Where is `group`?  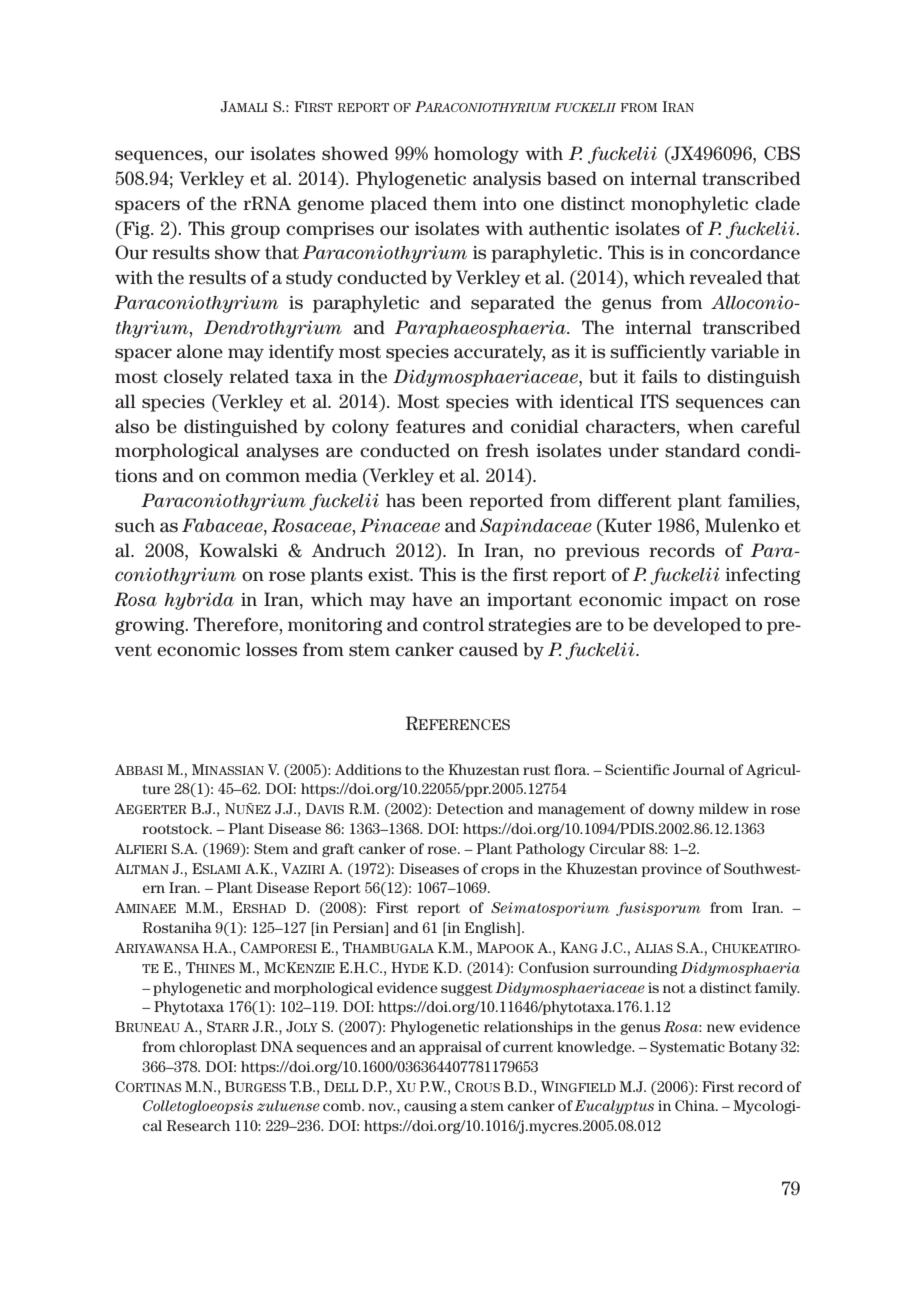 group is located at coordinates (255, 231).
